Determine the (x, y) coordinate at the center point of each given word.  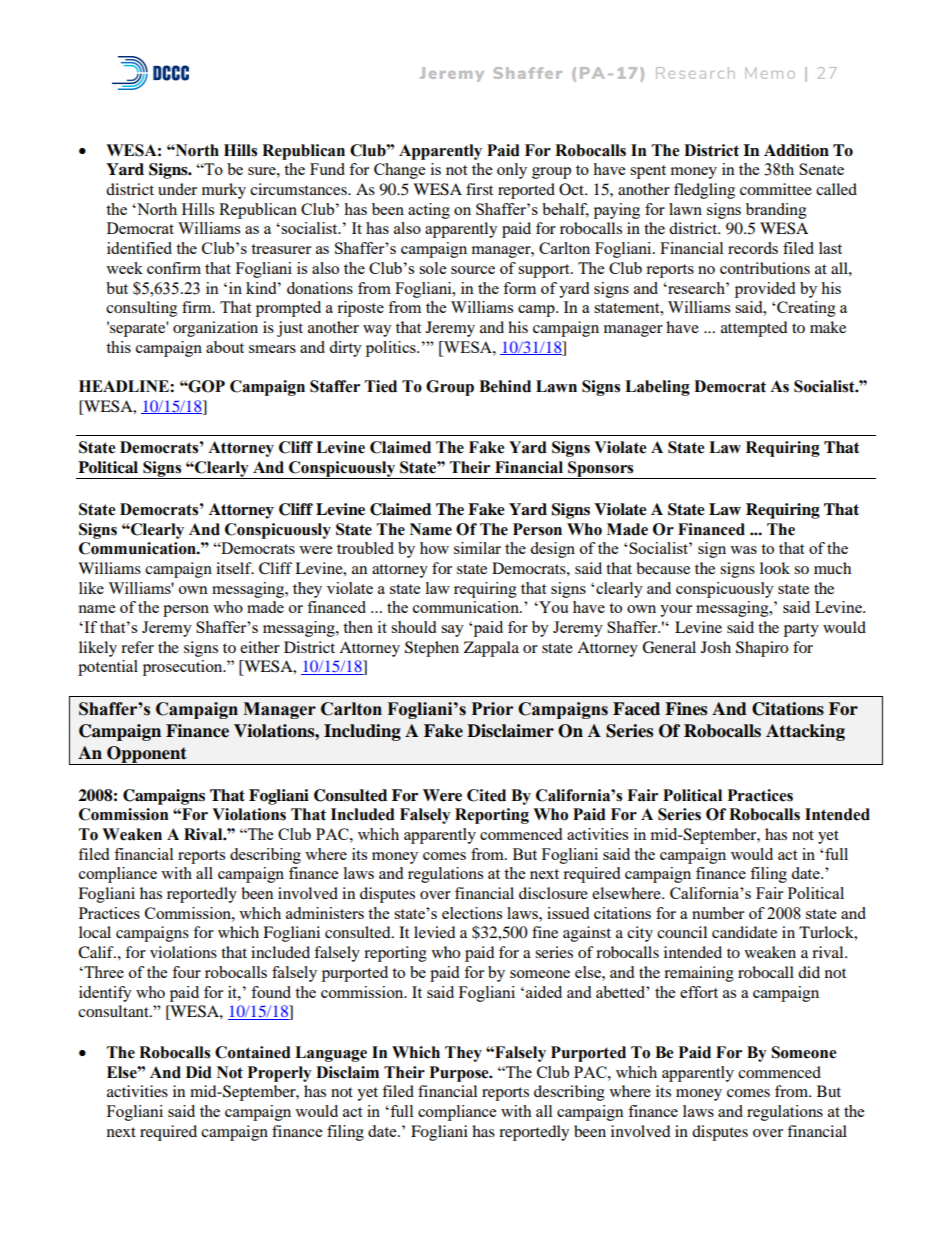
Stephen (432, 649)
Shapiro (762, 649)
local (95, 932)
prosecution (184, 668)
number (718, 913)
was (743, 550)
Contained (253, 1052)
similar (477, 548)
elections (472, 913)
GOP (206, 386)
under (177, 189)
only (512, 171)
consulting (141, 309)
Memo (770, 73)
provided (765, 290)
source (473, 270)
